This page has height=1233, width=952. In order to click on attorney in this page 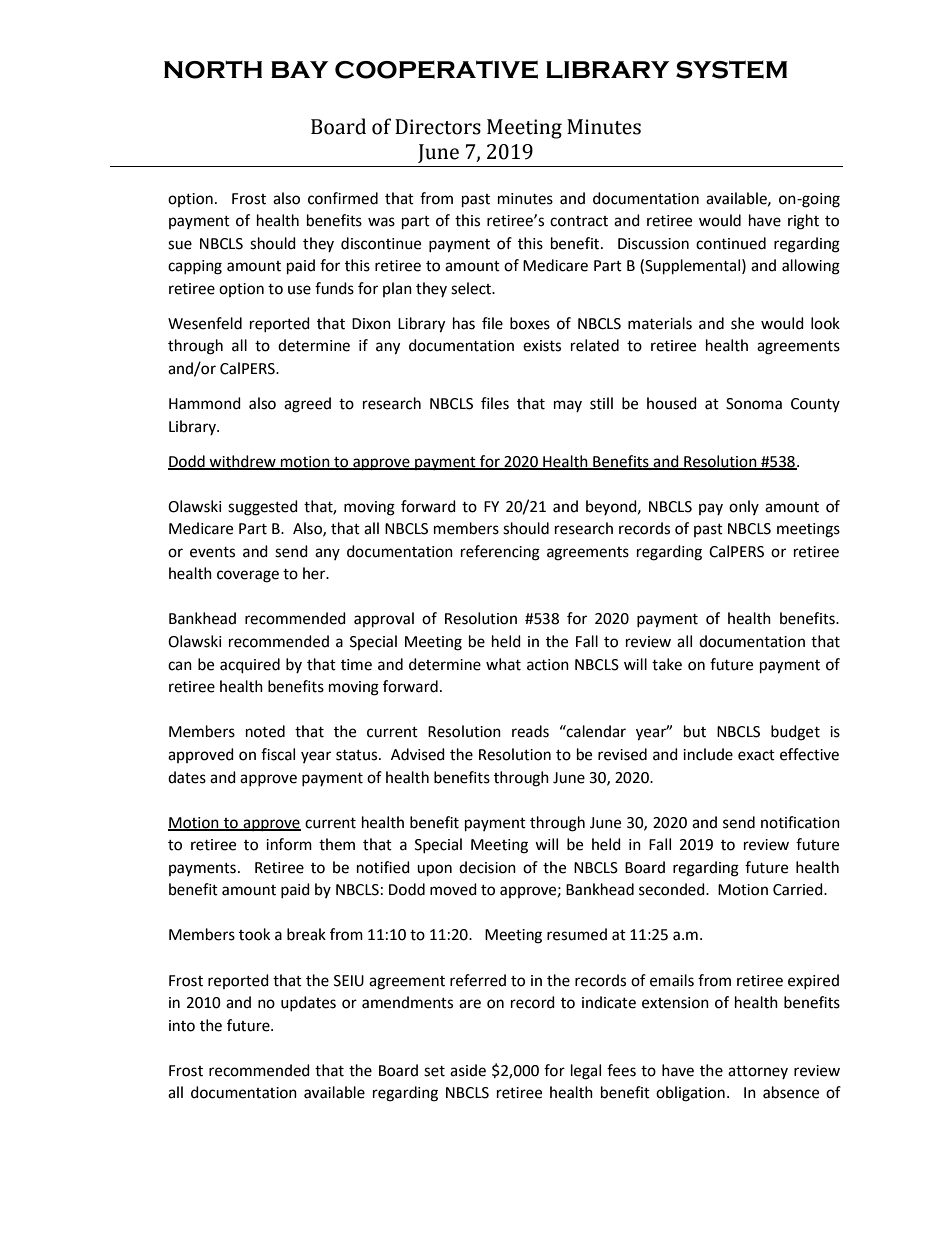, I will do `click(758, 1072)`.
